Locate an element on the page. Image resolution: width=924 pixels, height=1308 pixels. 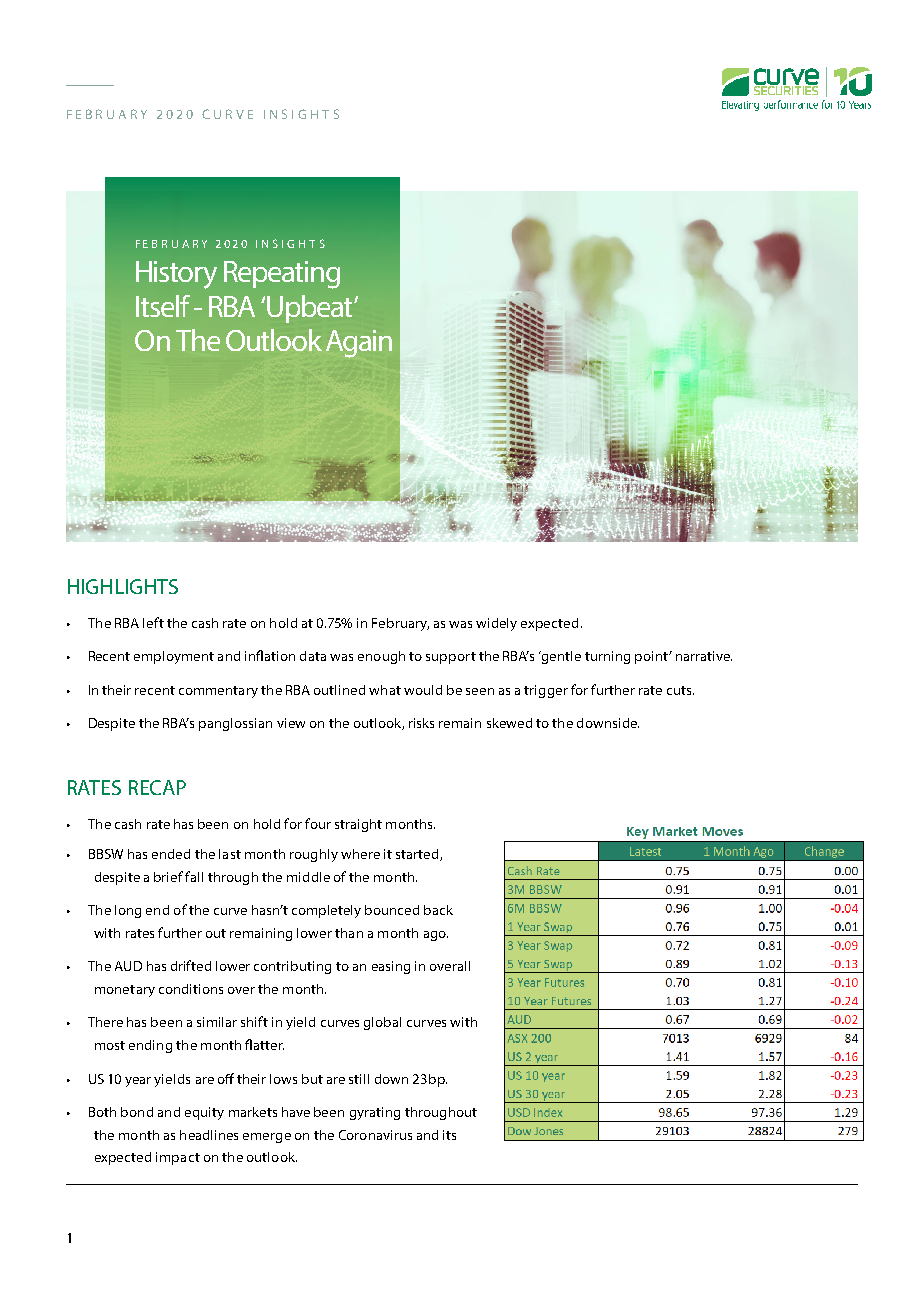
headlines is located at coordinates (209, 1135).
